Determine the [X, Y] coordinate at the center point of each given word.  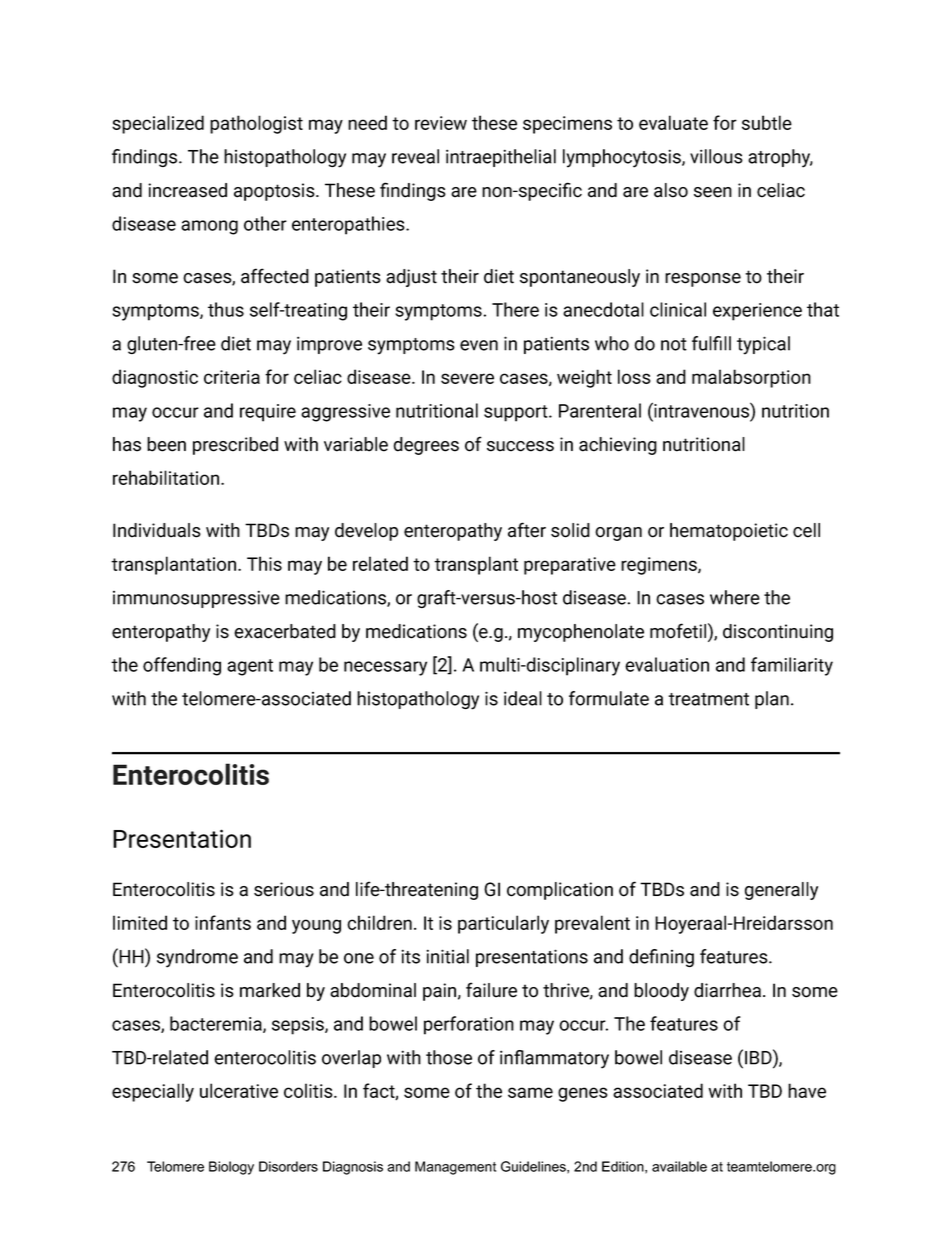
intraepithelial [501, 158]
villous [716, 156]
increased [187, 190]
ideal [523, 698]
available [679, 1166]
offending [182, 666]
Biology [231, 1168]
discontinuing [778, 633]
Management [455, 1168]
